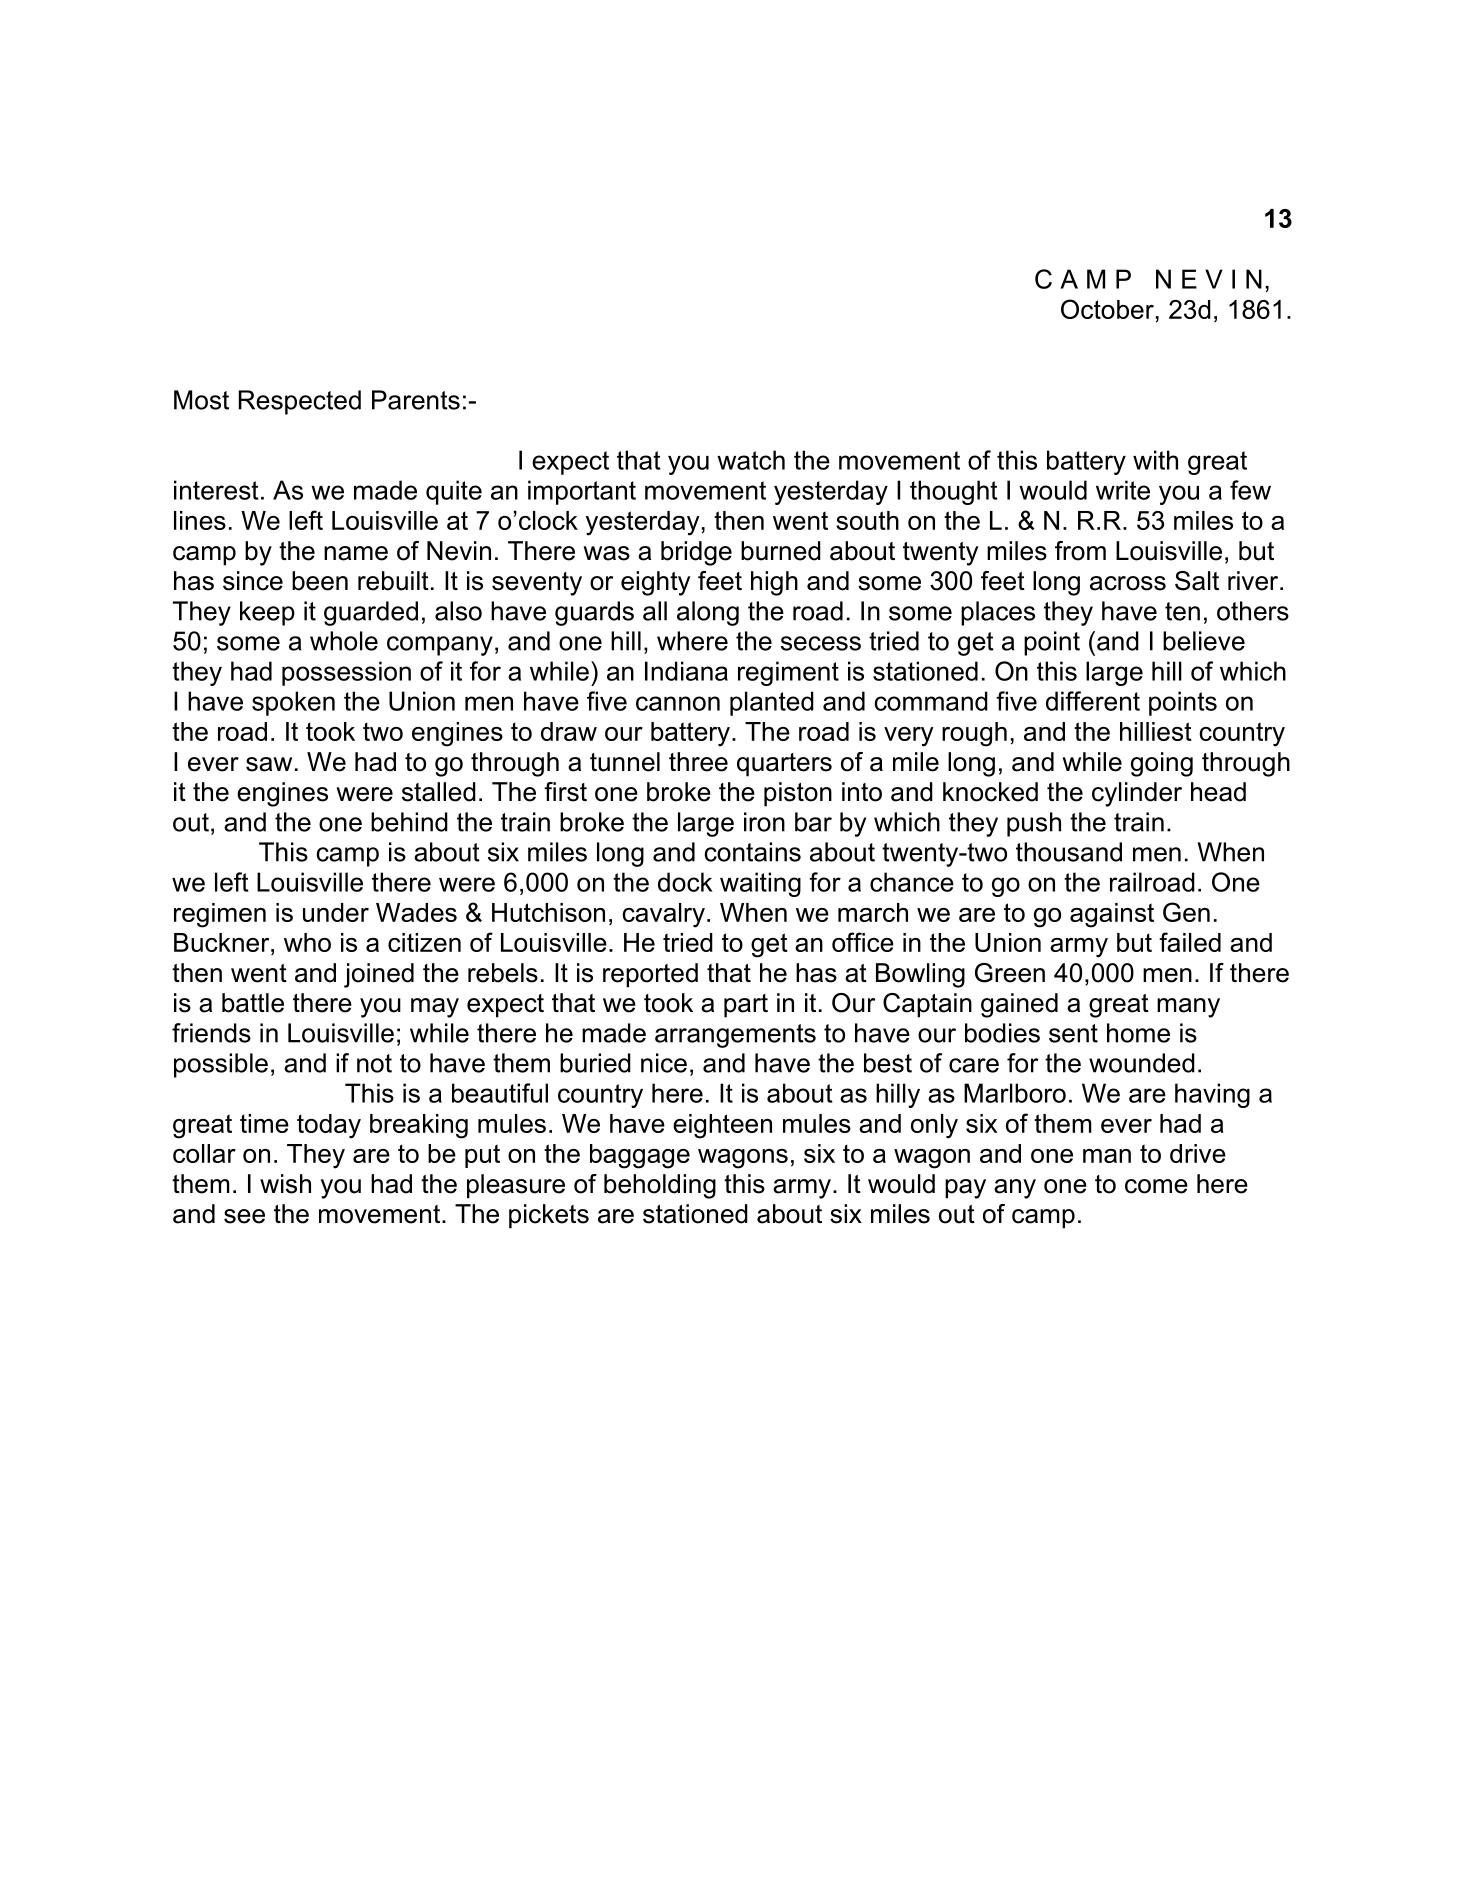 Image resolution: width=1465 pixels, height=1895 pixels. What do you see at coordinates (698, 762) in the document?
I see `three` at bounding box center [698, 762].
